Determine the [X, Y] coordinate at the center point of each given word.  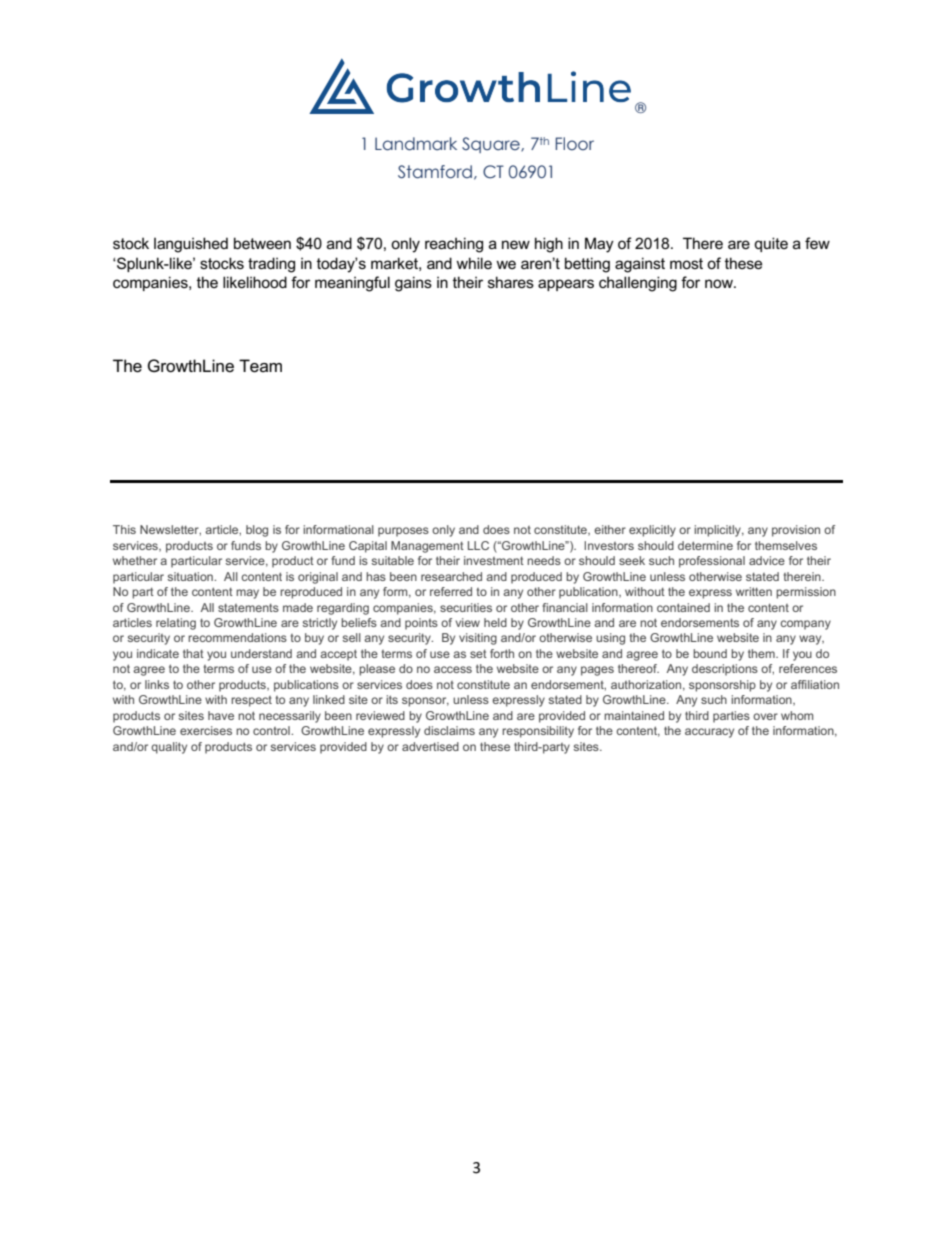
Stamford [435, 172]
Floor [574, 144]
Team [260, 366]
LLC [478, 545]
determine [705, 545]
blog [257, 531]
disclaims [449, 730]
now [720, 283]
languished [191, 245]
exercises [206, 730]
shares [511, 282]
